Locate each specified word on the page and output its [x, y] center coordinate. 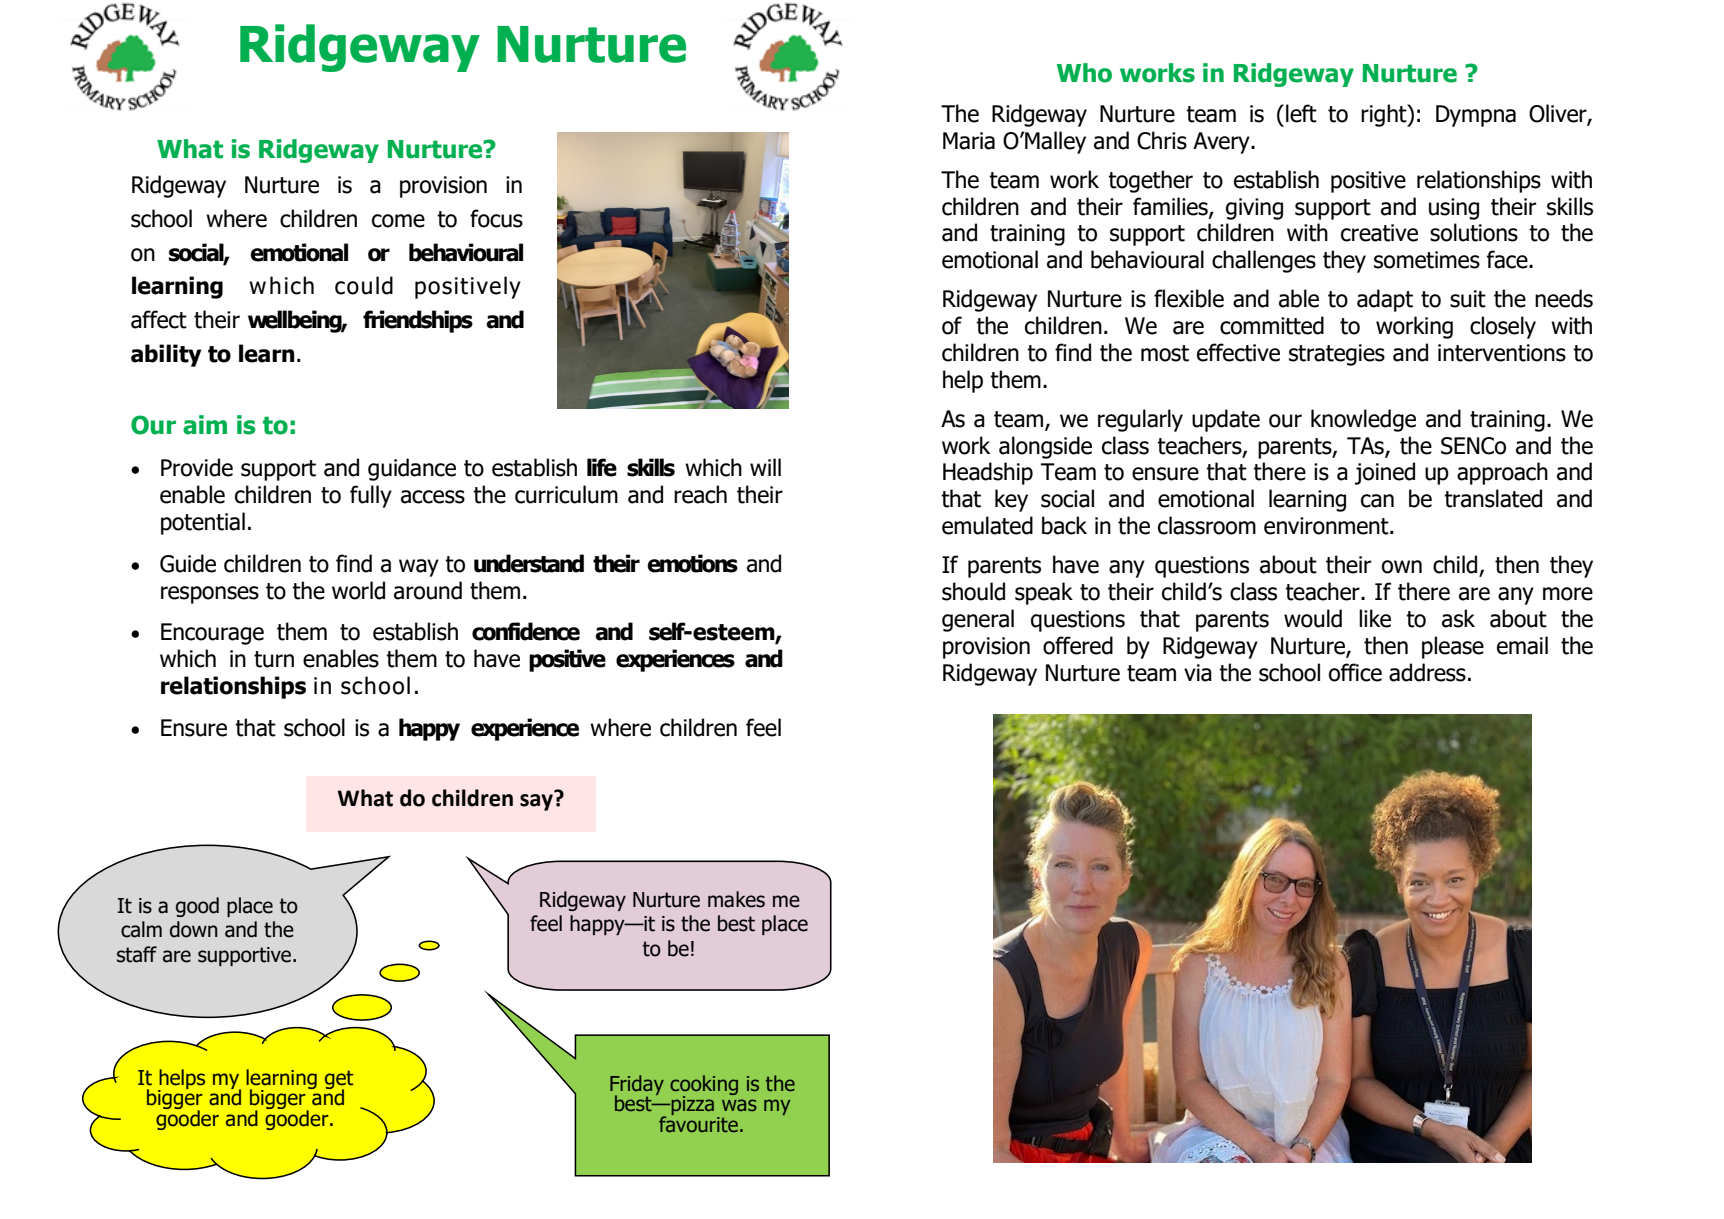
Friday [637, 1086]
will [765, 467]
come [398, 221]
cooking [704, 1086]
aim [205, 425]
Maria [969, 141]
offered [1078, 645]
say [538, 801]
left [1301, 113]
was [739, 1105]
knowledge [1363, 420]
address [1427, 672]
